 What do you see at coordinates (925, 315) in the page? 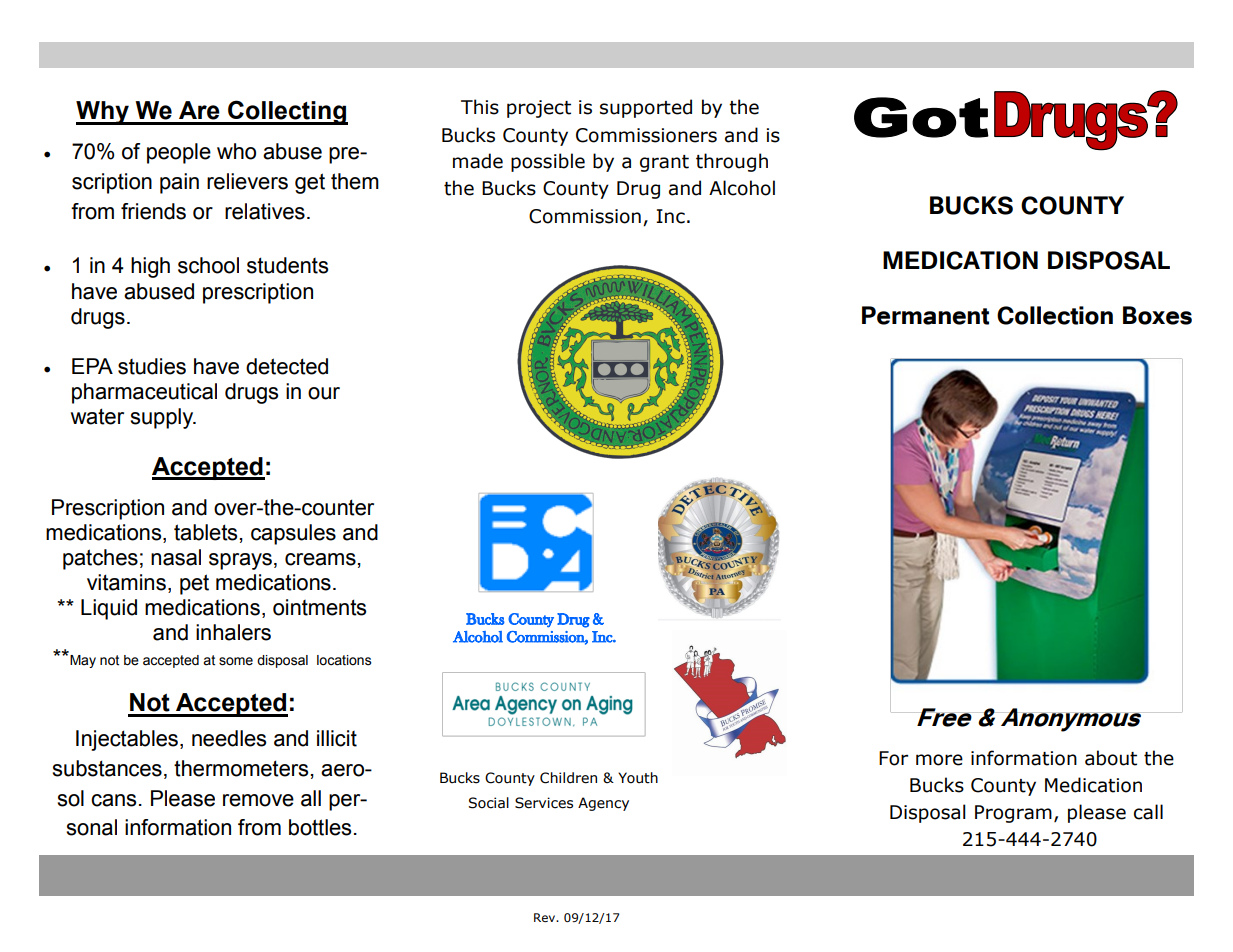
I see `Permanent` at bounding box center [925, 315].
